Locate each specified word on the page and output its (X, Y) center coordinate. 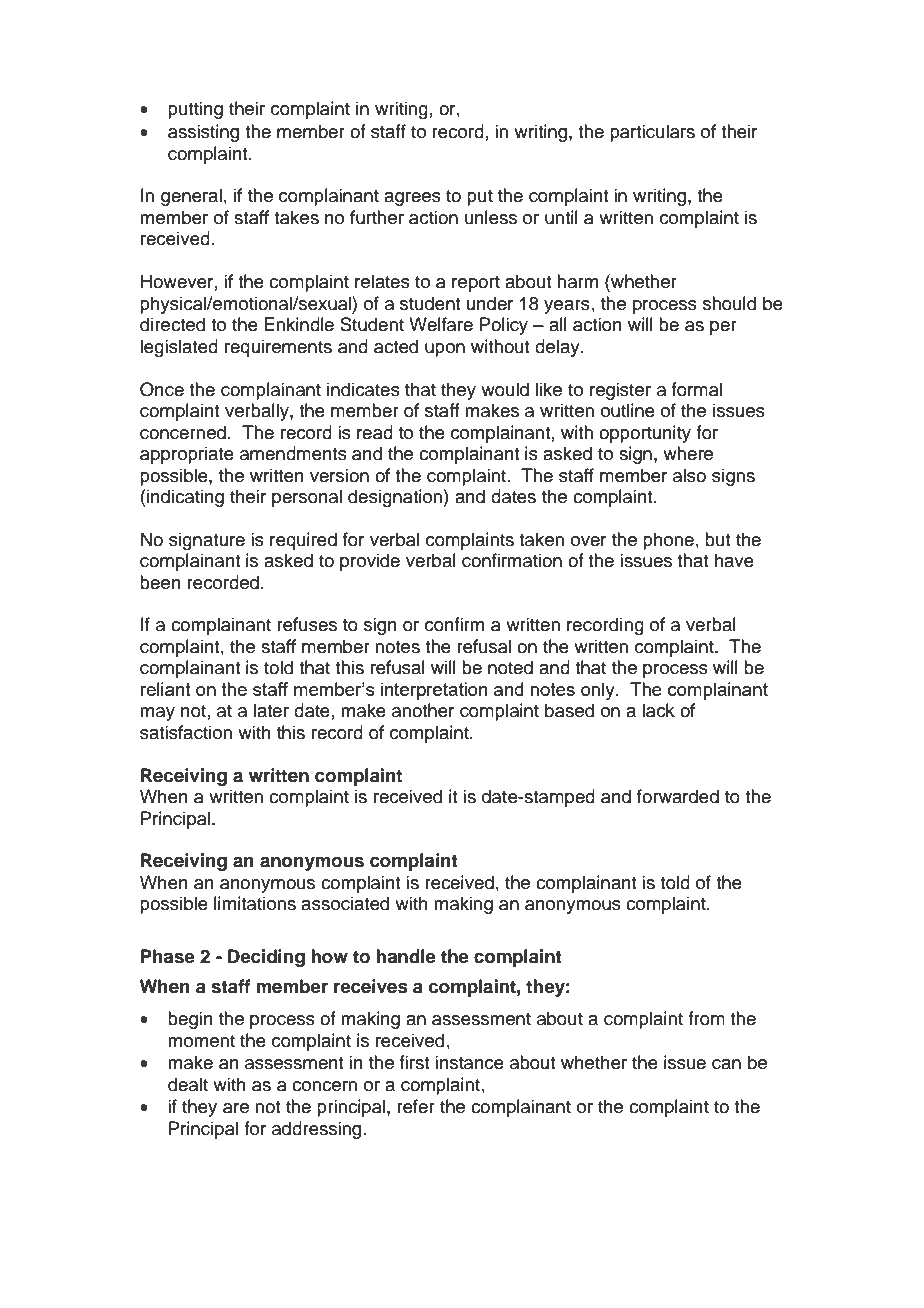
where (688, 453)
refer (416, 1106)
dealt (188, 1084)
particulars (652, 133)
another (423, 710)
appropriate (187, 455)
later (271, 710)
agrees (412, 199)
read (375, 432)
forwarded (678, 796)
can (726, 1064)
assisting (203, 133)
